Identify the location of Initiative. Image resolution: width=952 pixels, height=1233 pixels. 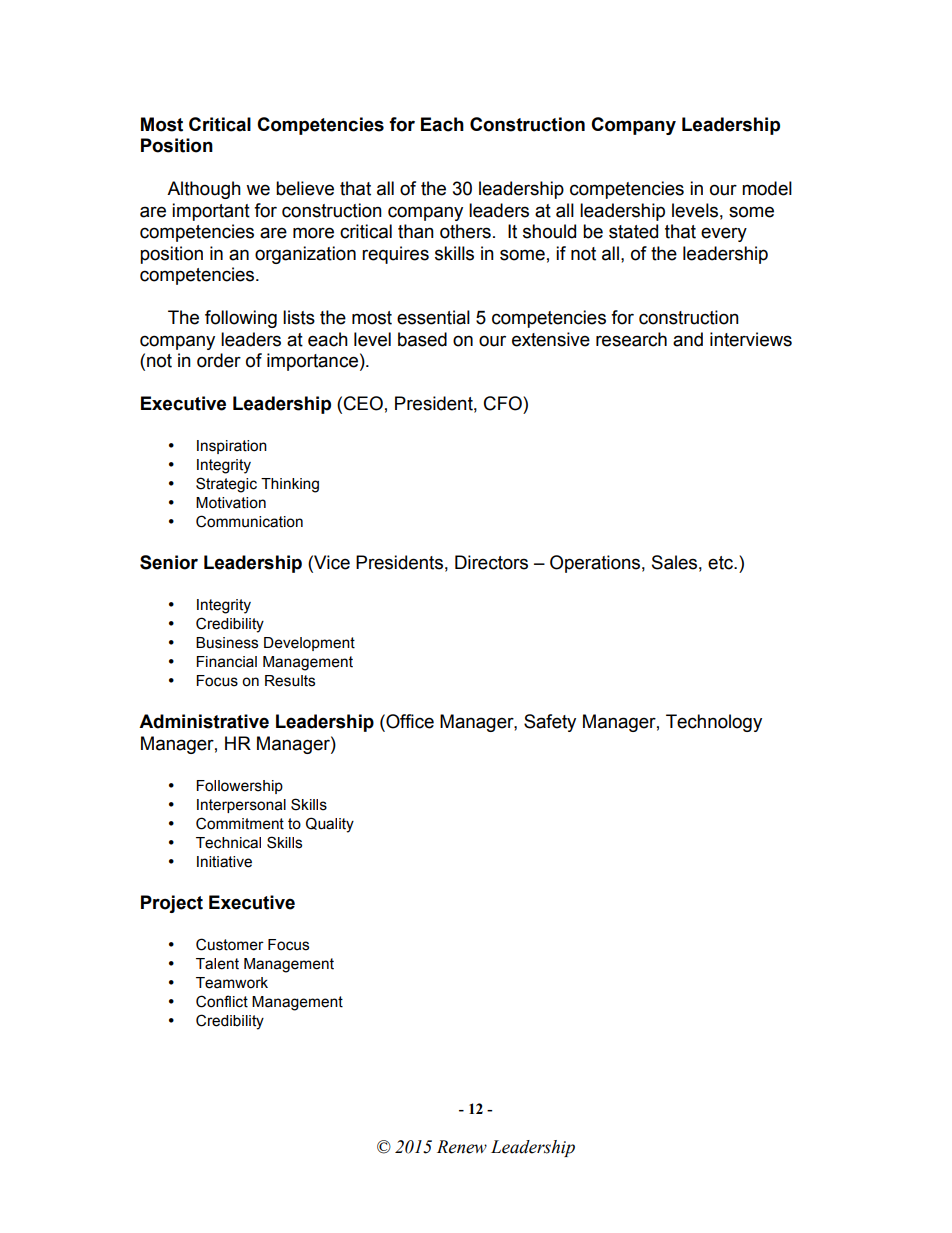
(224, 862).
